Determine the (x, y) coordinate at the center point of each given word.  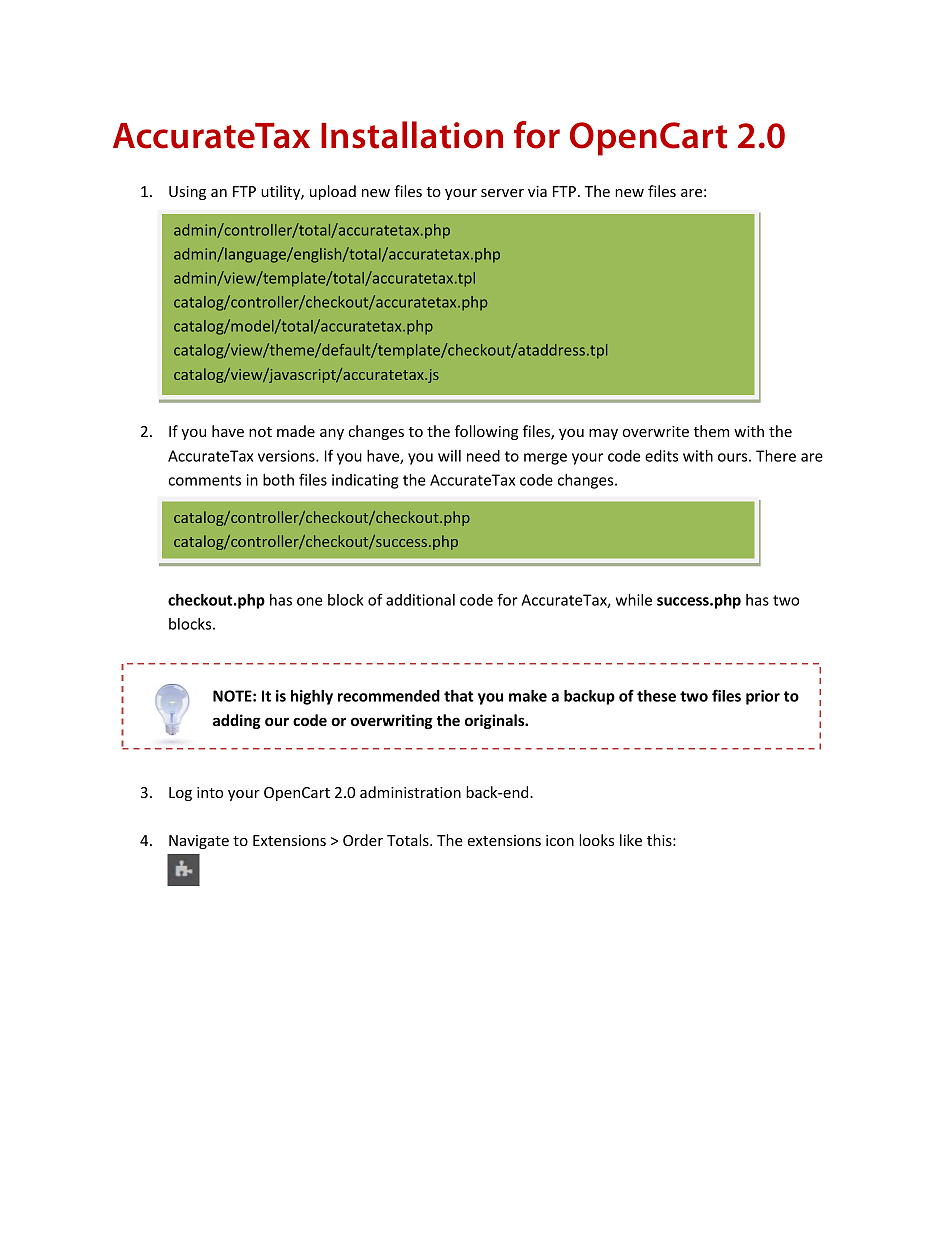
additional (420, 600)
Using (187, 193)
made (296, 431)
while (634, 600)
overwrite (655, 431)
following (486, 432)
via (537, 191)
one (310, 601)
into (210, 792)
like (631, 840)
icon (560, 840)
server (502, 193)
